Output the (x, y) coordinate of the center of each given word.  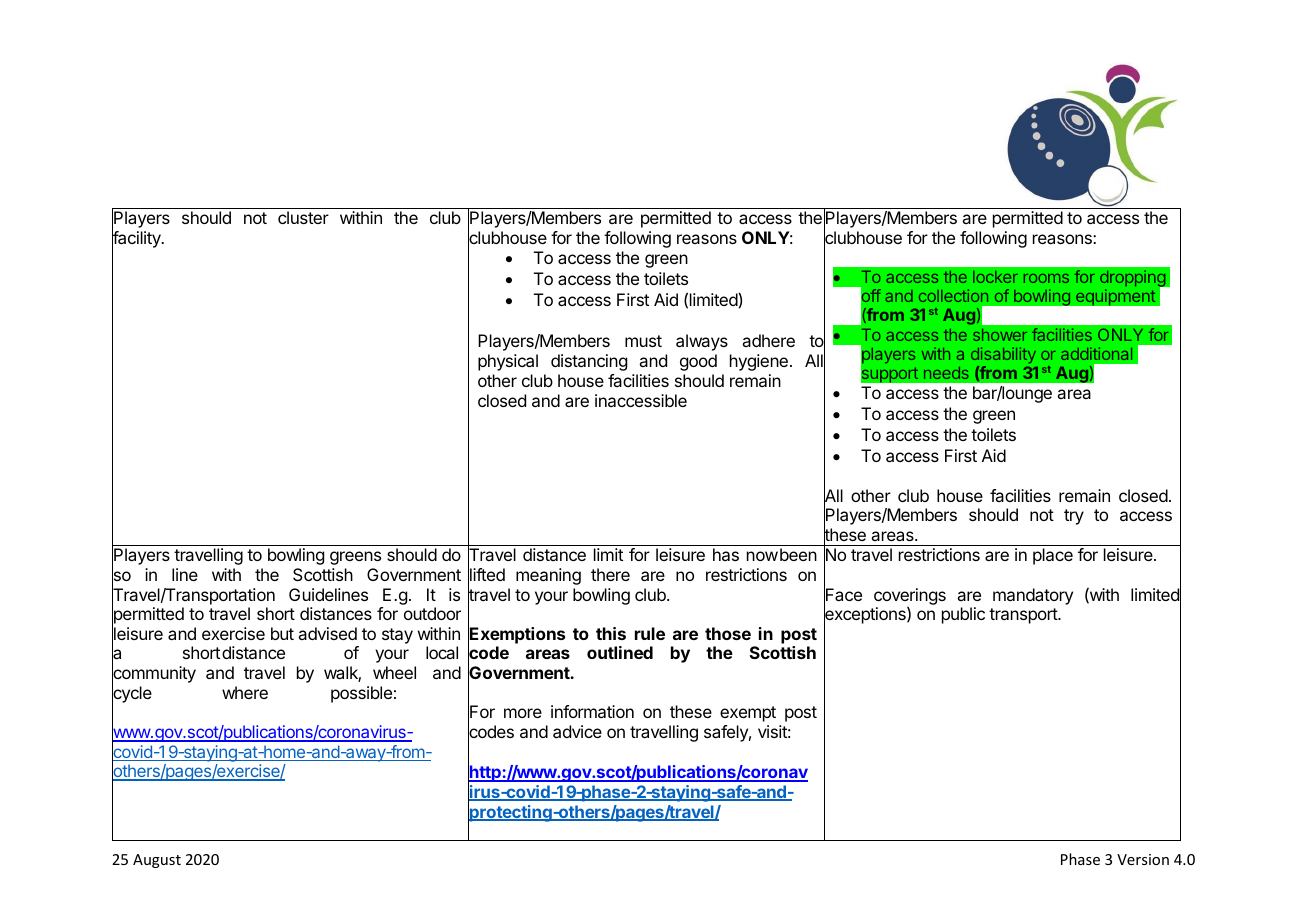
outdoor (432, 613)
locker (995, 277)
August (157, 861)
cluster (303, 217)
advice (577, 731)
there (610, 574)
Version (1143, 859)
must (643, 341)
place (1053, 556)
